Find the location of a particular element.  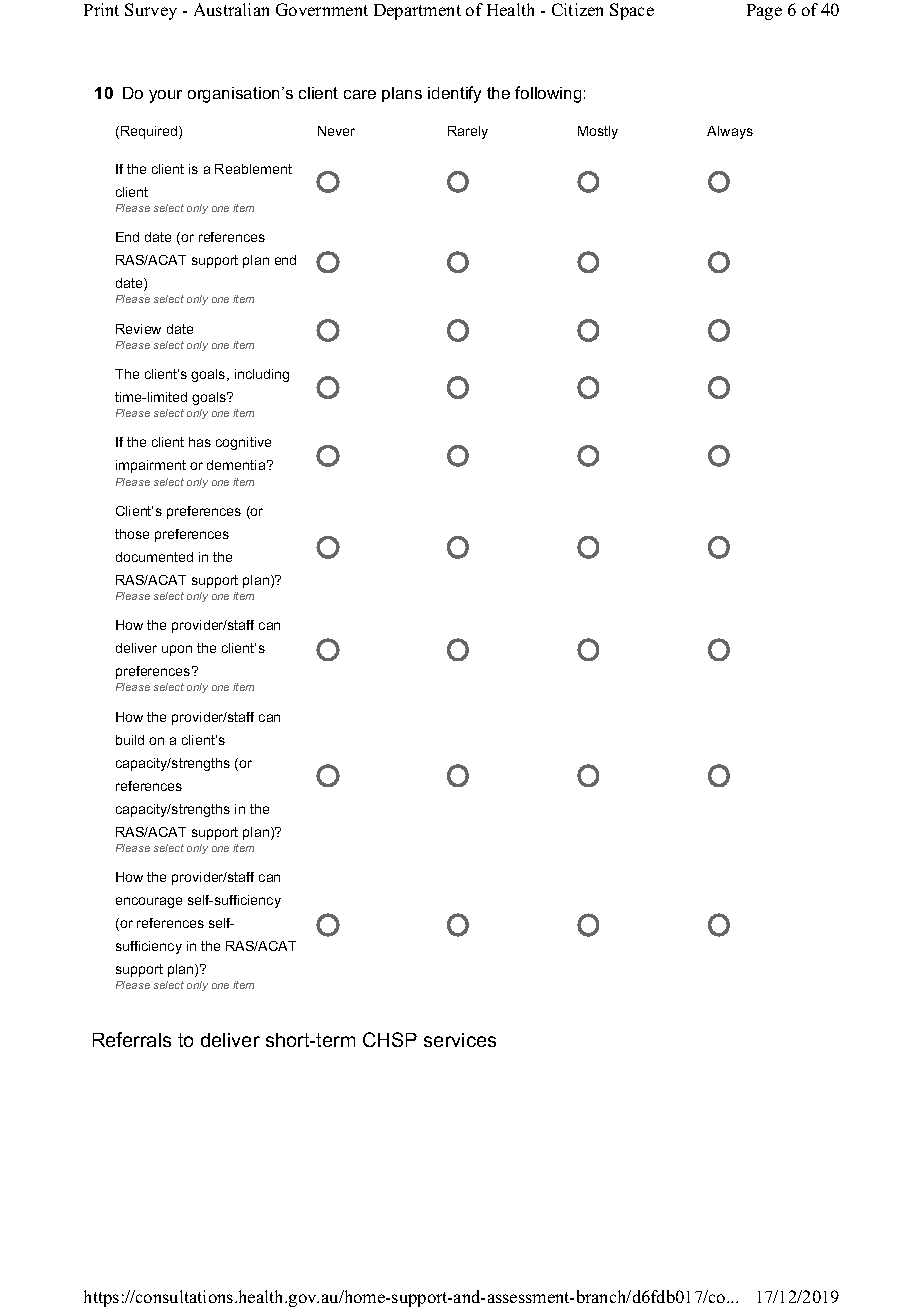

Department is located at coordinates (417, 12).
